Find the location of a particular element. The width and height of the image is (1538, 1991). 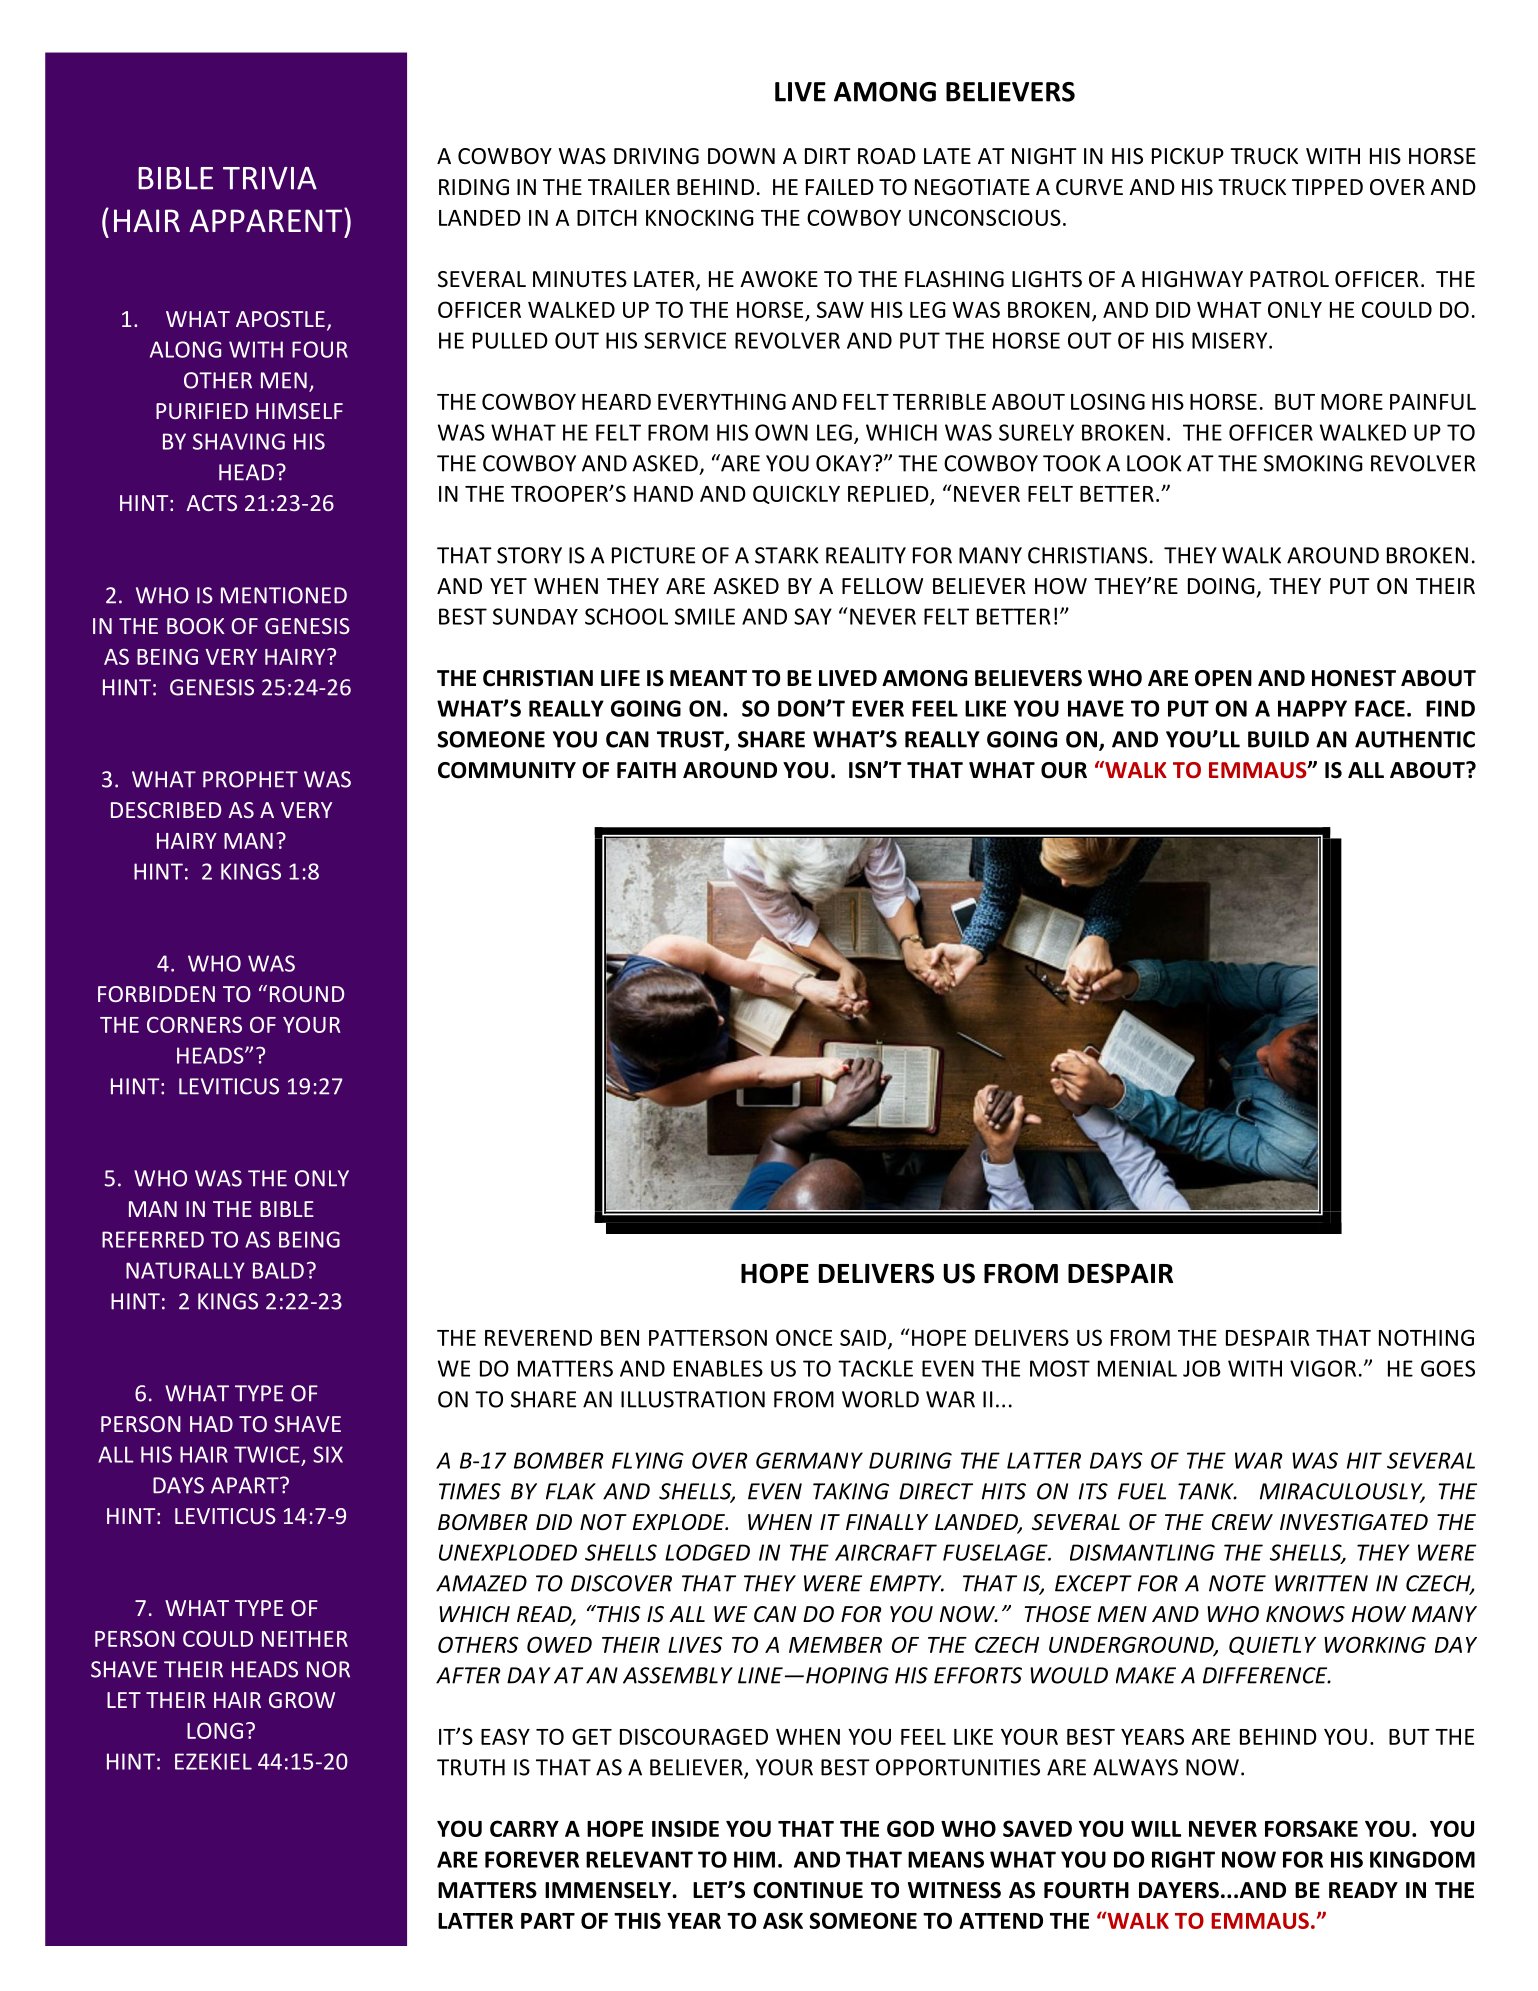

BUILD is located at coordinates (1278, 739).
